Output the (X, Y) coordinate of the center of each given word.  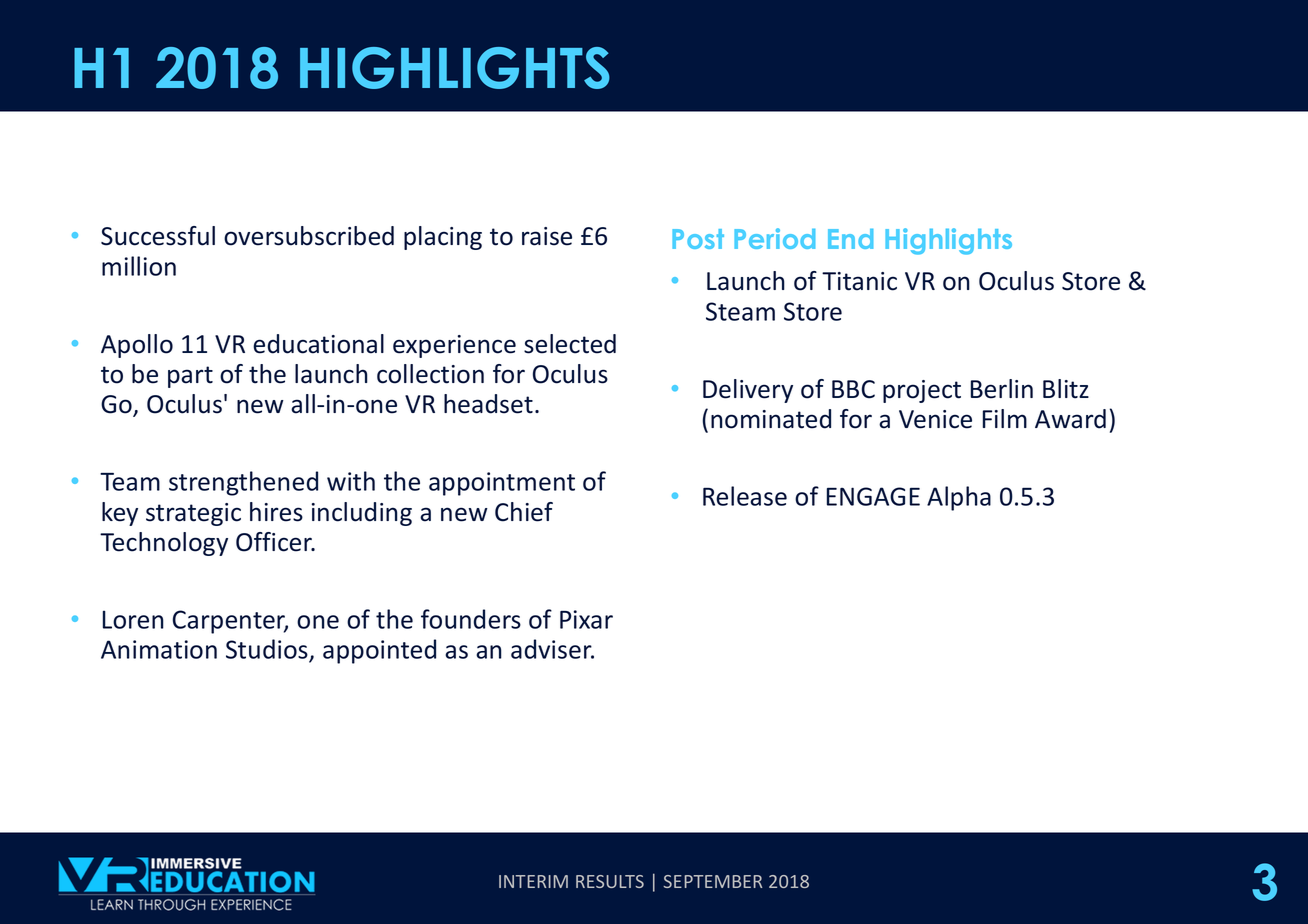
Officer (275, 542)
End (850, 239)
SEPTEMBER (713, 881)
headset (488, 404)
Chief (524, 512)
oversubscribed (309, 236)
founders (471, 619)
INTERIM (533, 881)
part (190, 377)
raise (547, 236)
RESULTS (610, 881)
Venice (935, 419)
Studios (267, 649)
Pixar (586, 619)
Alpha (959, 498)
